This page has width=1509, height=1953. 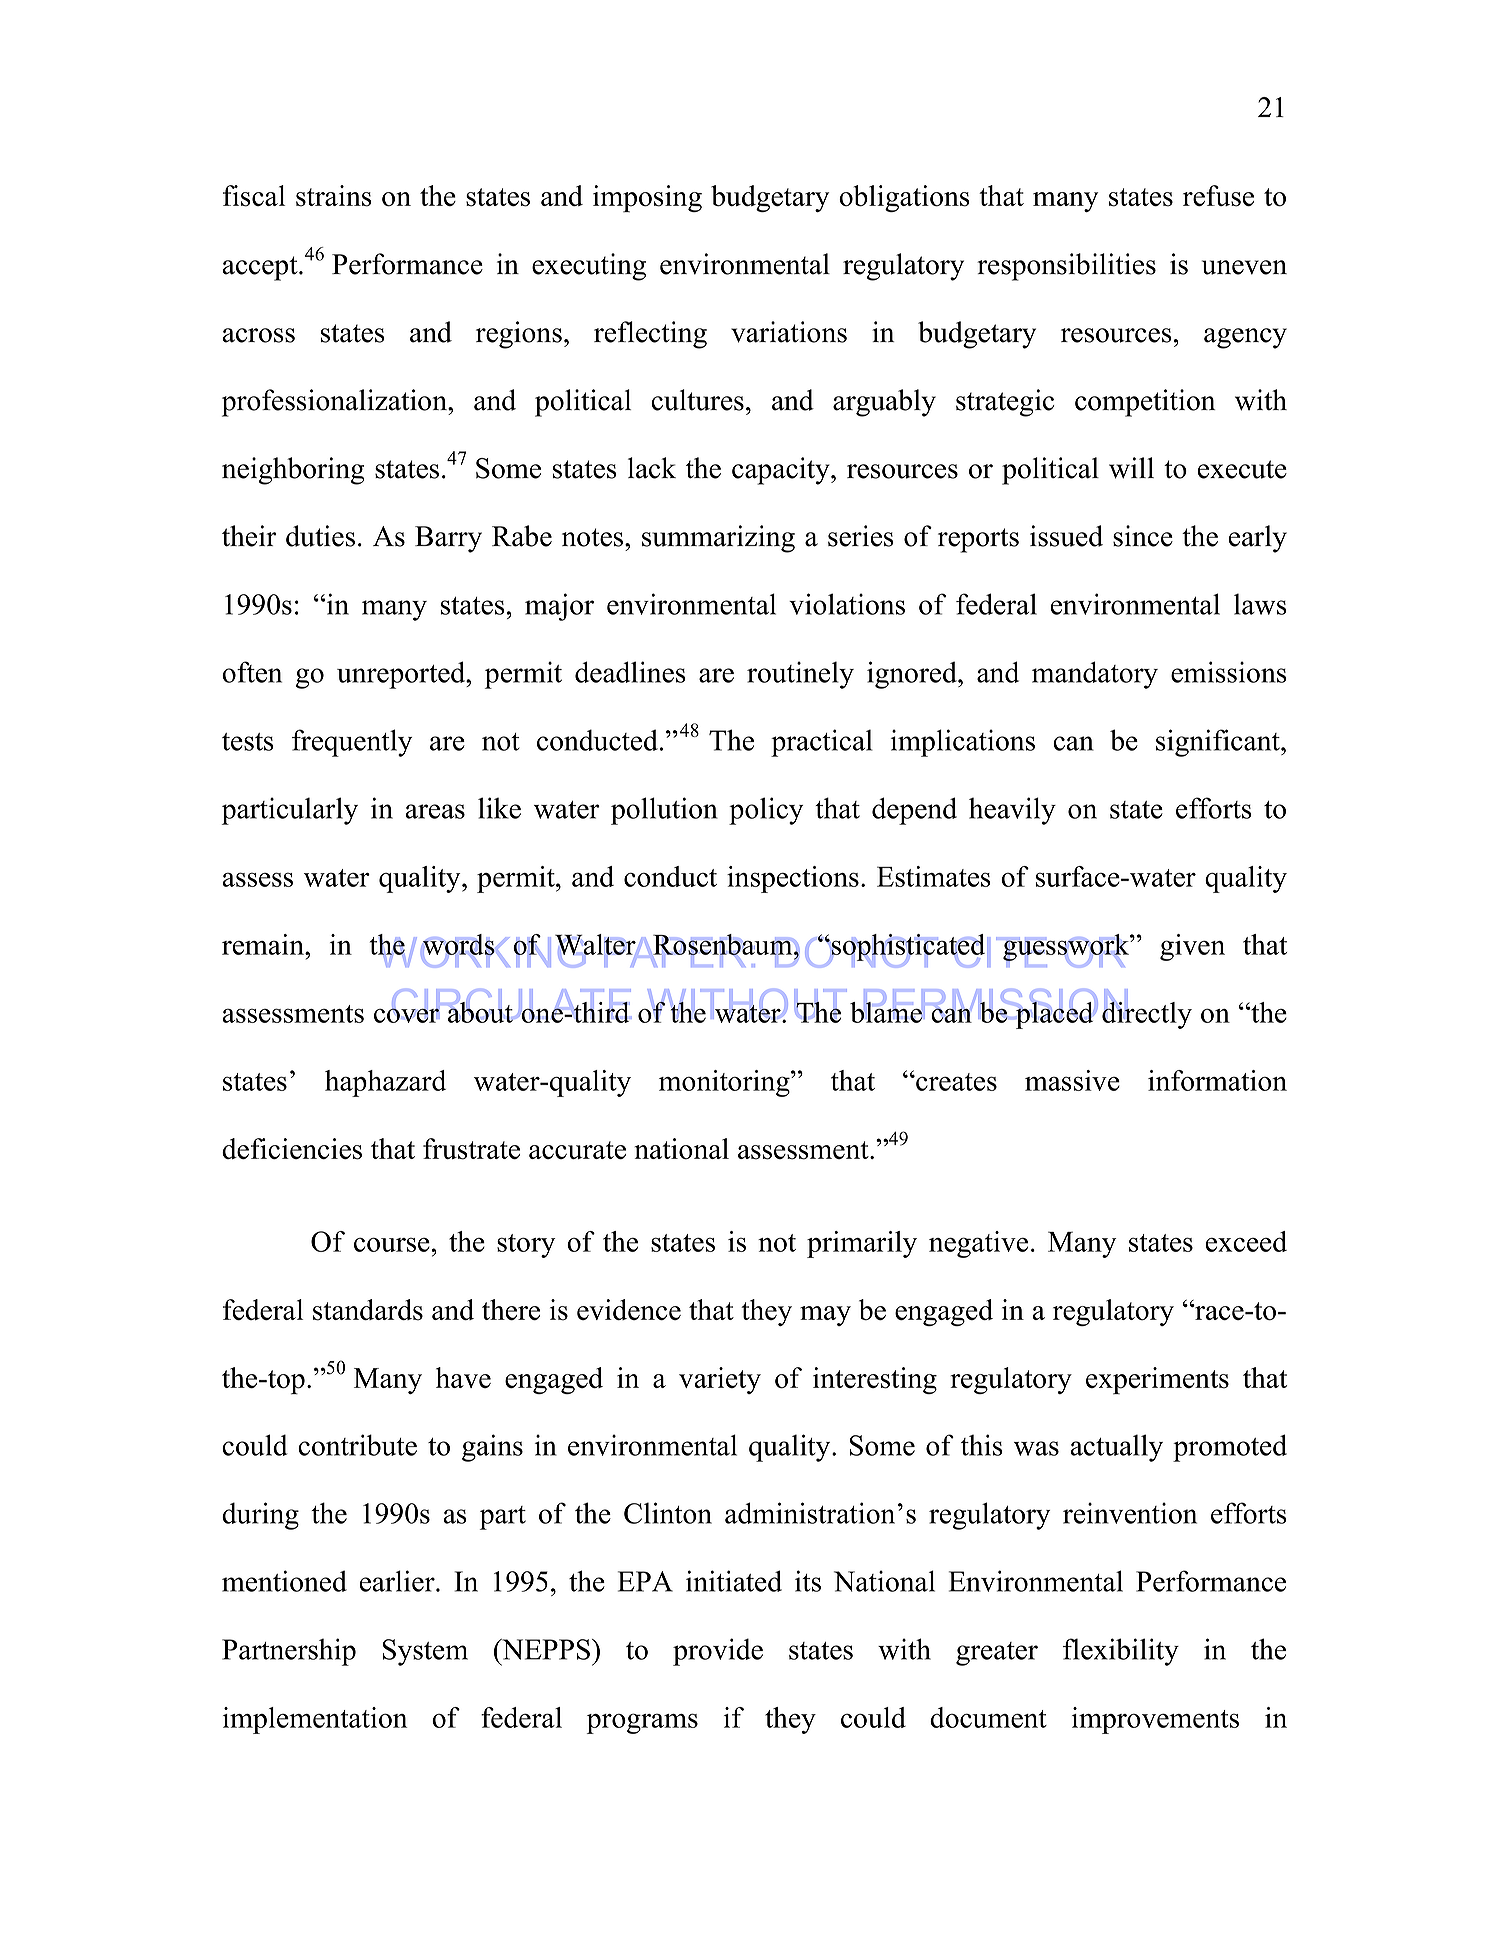 I want to click on imposing, so click(x=647, y=199).
